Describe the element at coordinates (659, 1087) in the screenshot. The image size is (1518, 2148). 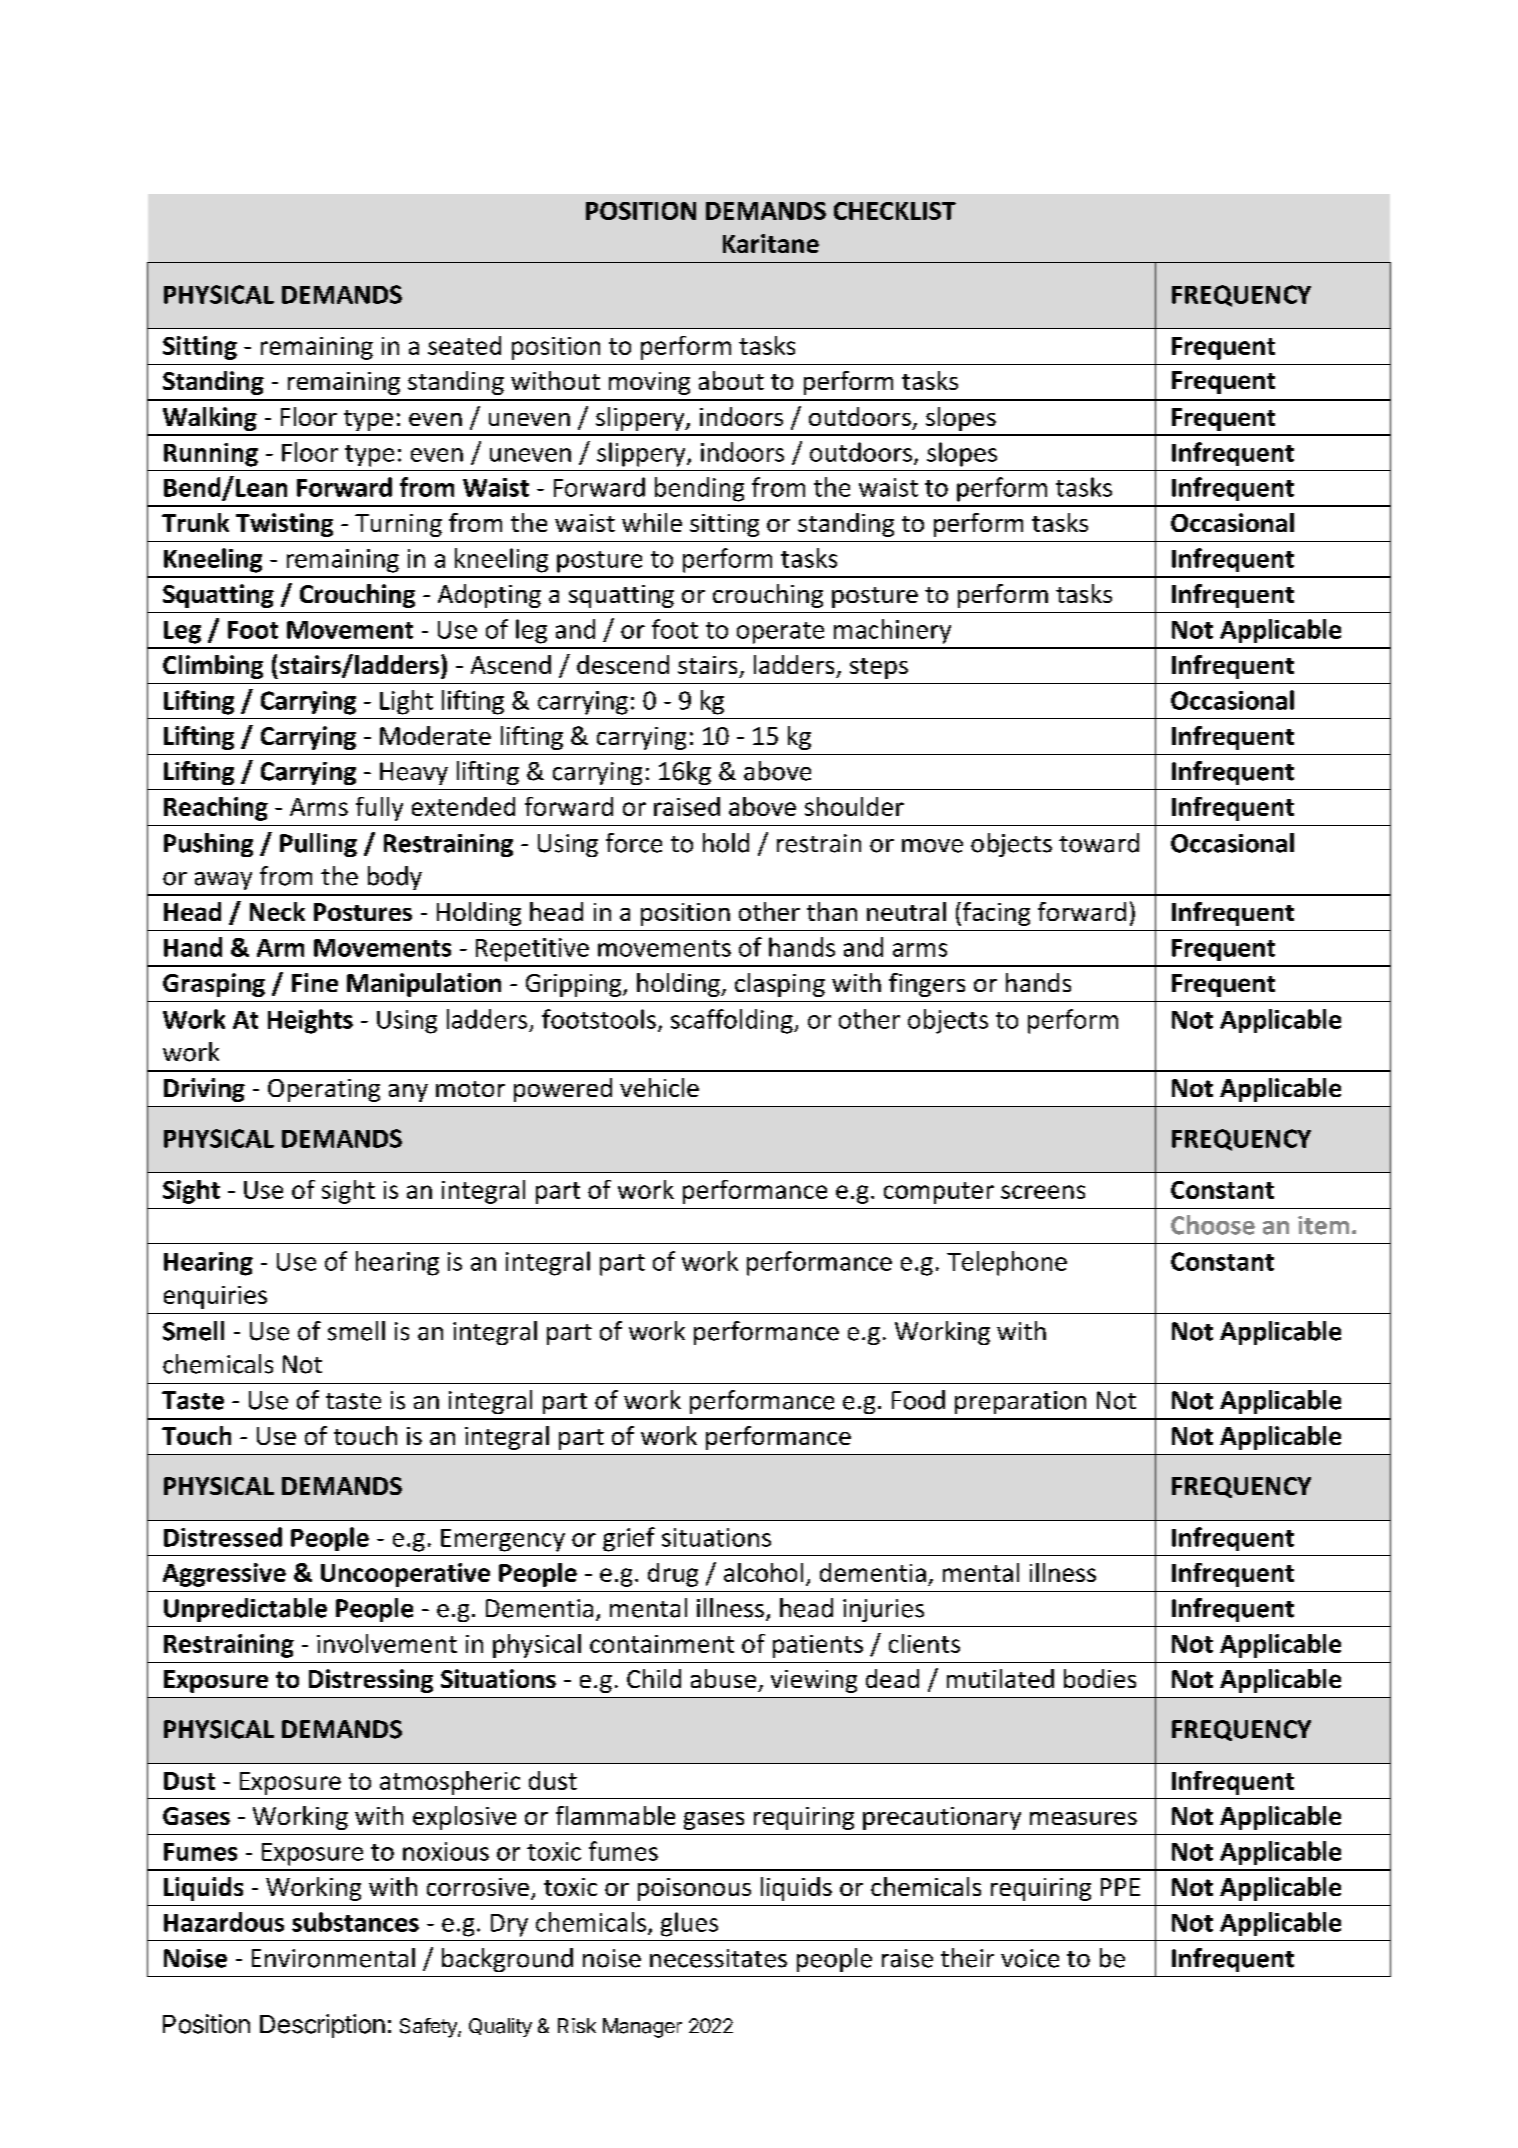
I see `vehicle` at that location.
